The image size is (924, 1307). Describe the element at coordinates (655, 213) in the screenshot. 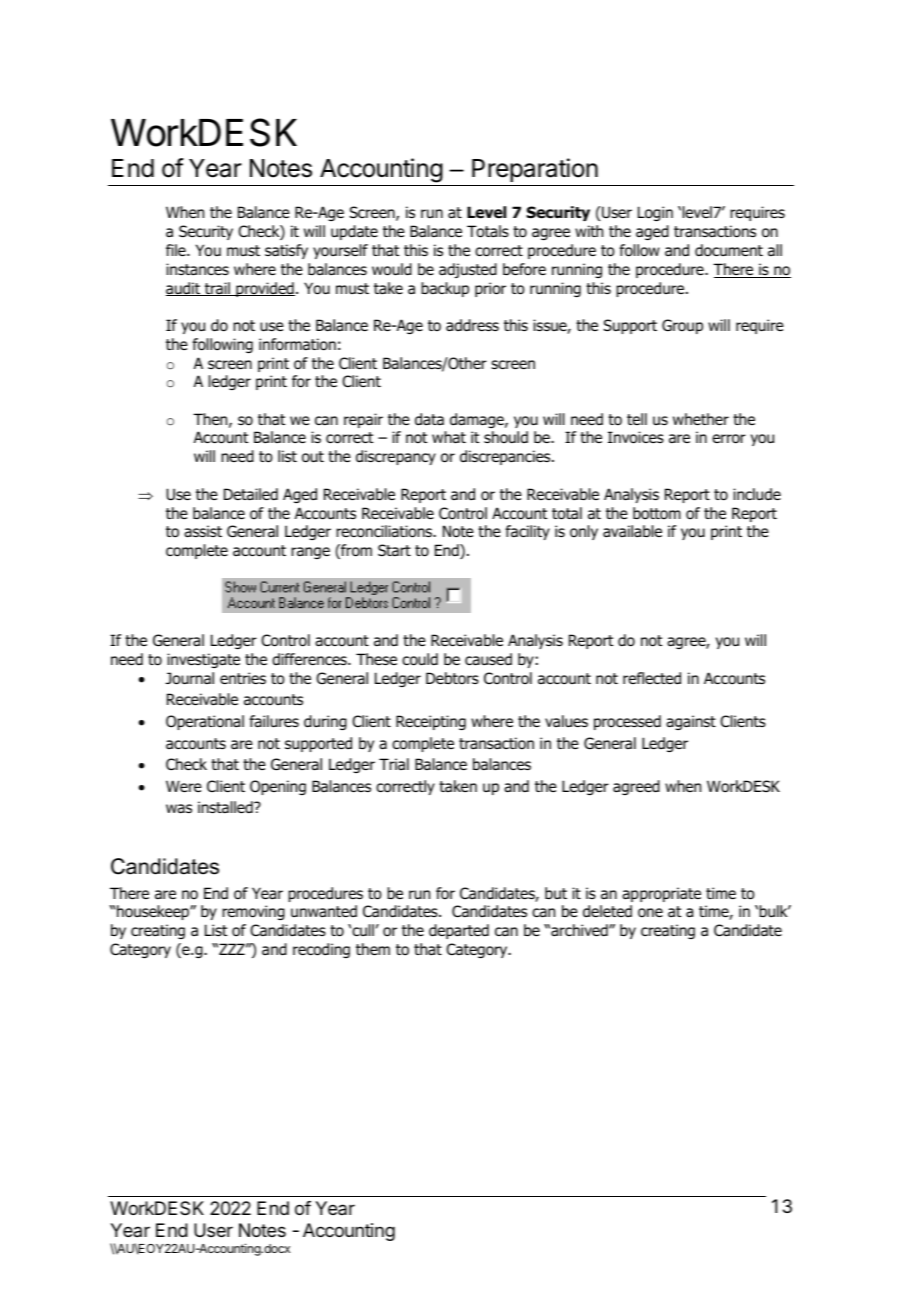

I see `Login` at that location.
